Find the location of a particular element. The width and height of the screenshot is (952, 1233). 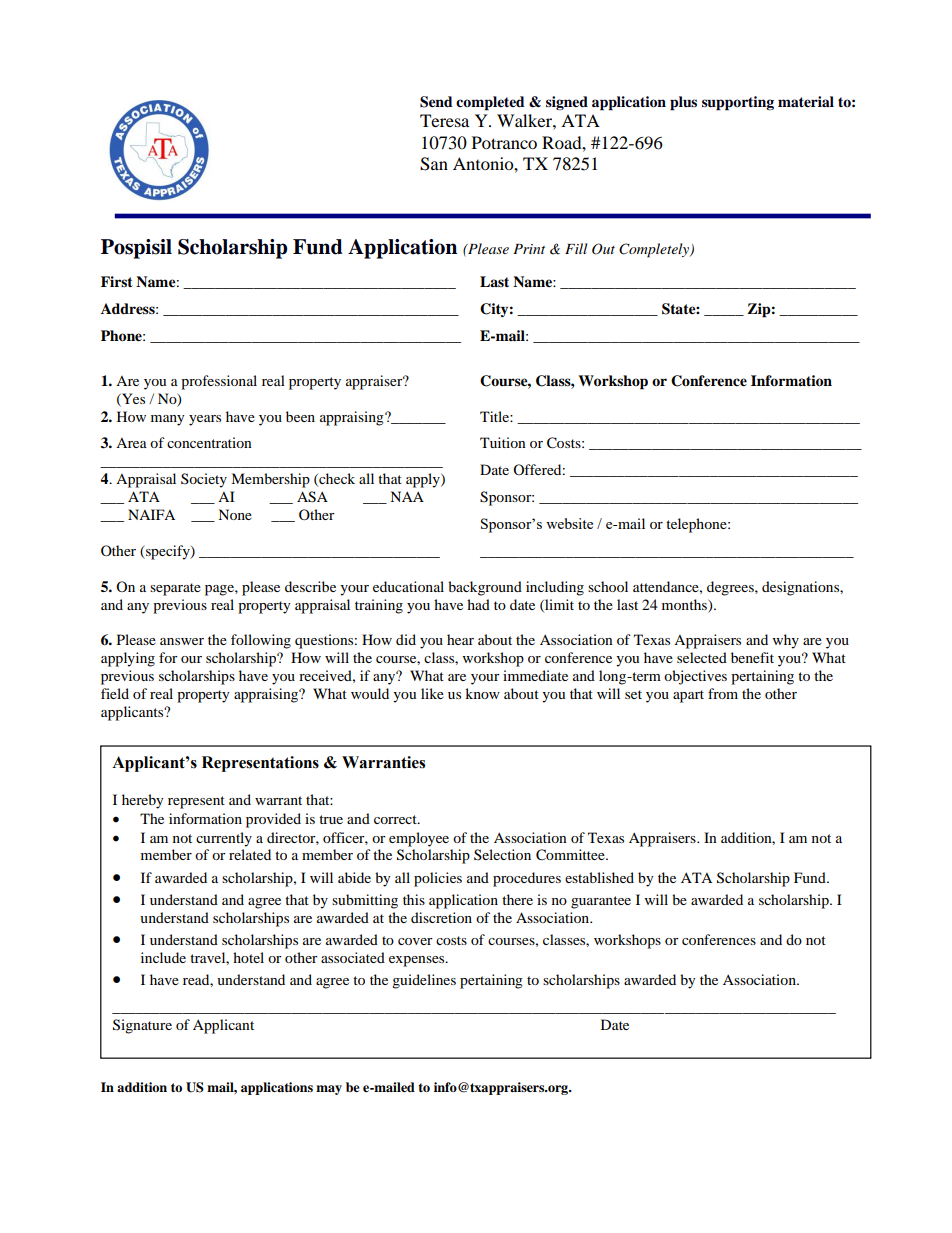

supporting is located at coordinates (738, 103).
